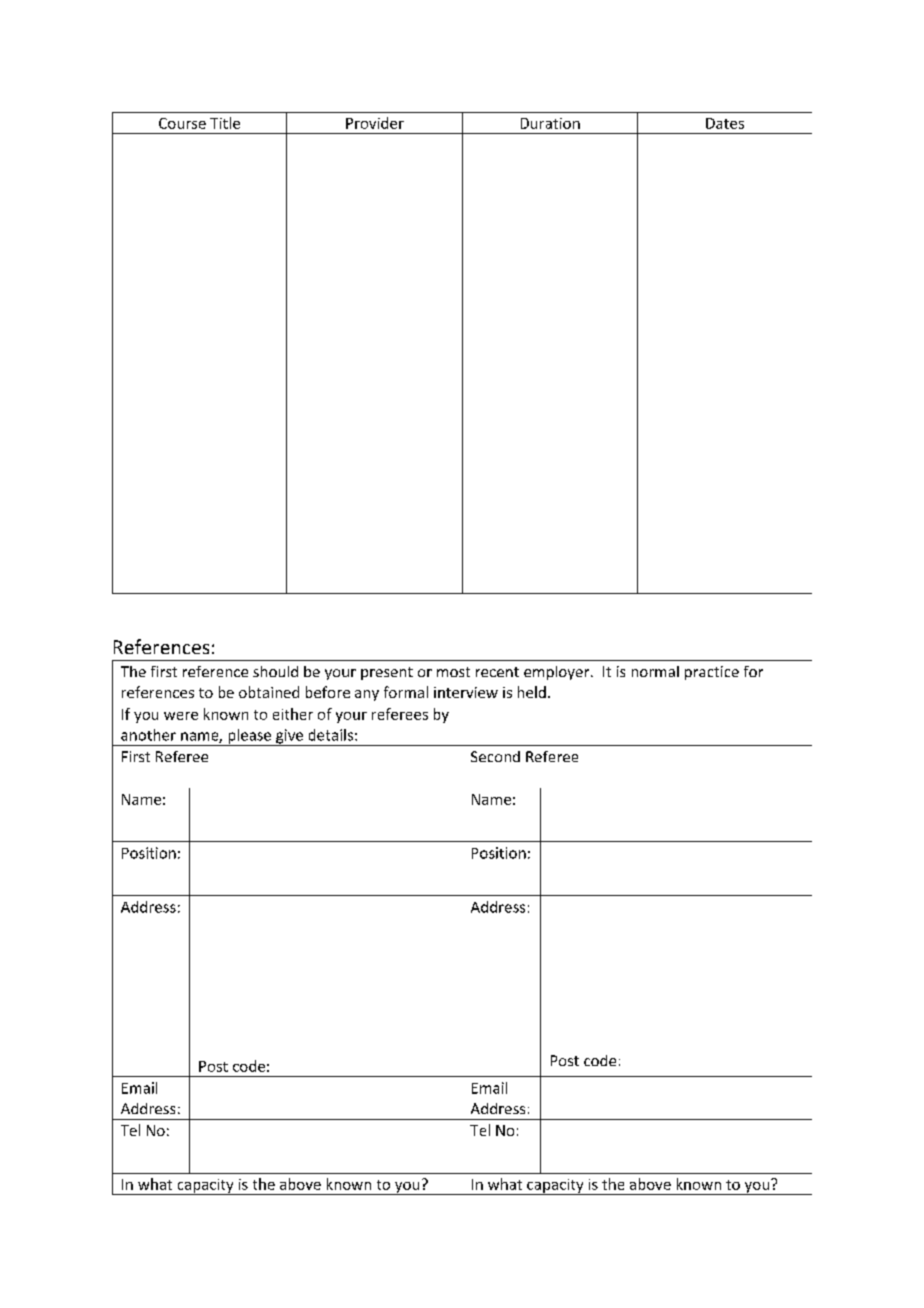 Image resolution: width=924 pixels, height=1308 pixels. What do you see at coordinates (250, 737) in the screenshot?
I see `please` at bounding box center [250, 737].
